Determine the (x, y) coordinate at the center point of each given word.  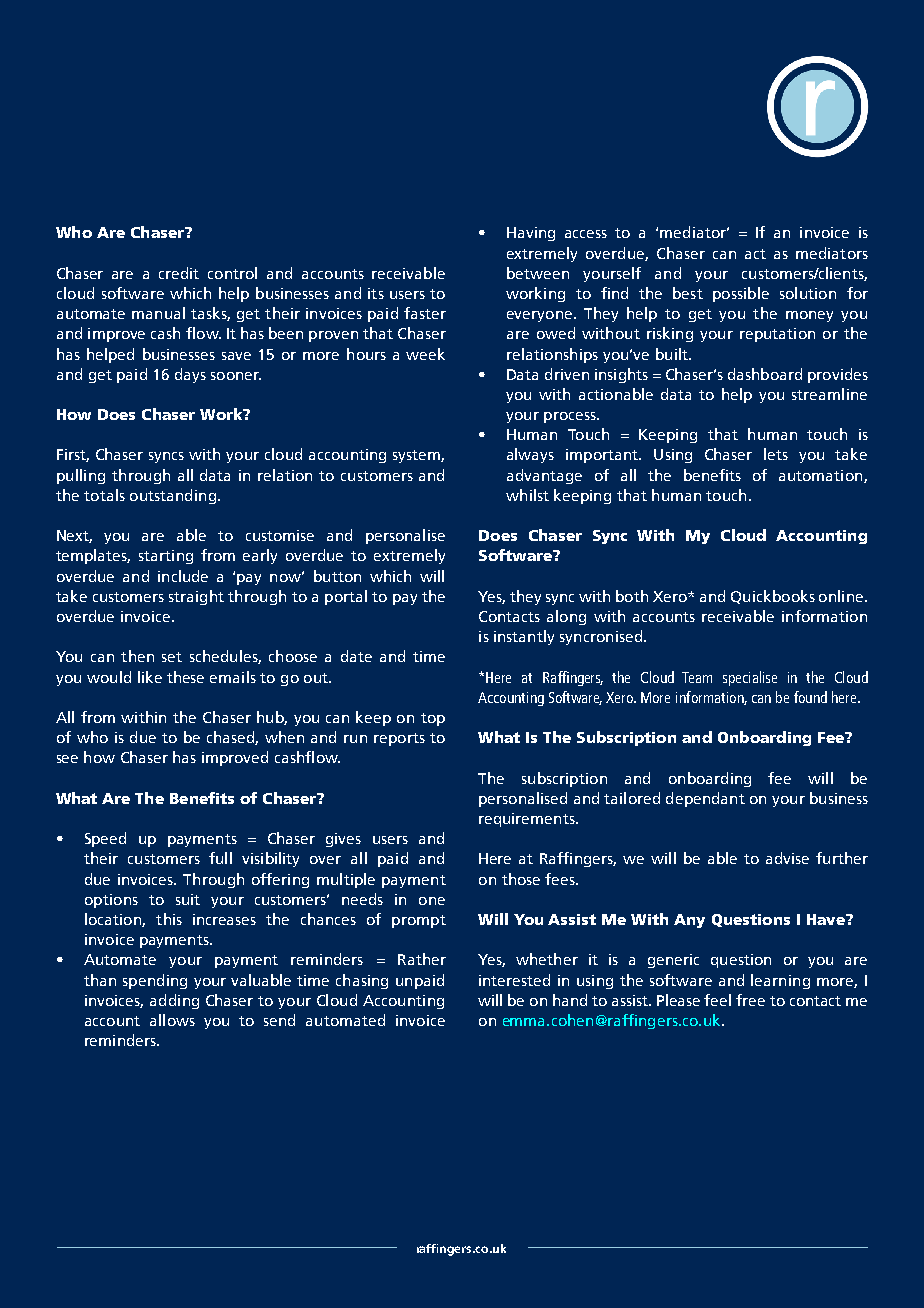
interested (514, 980)
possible (741, 294)
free (750, 1000)
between (538, 273)
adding (174, 1001)
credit (179, 273)
